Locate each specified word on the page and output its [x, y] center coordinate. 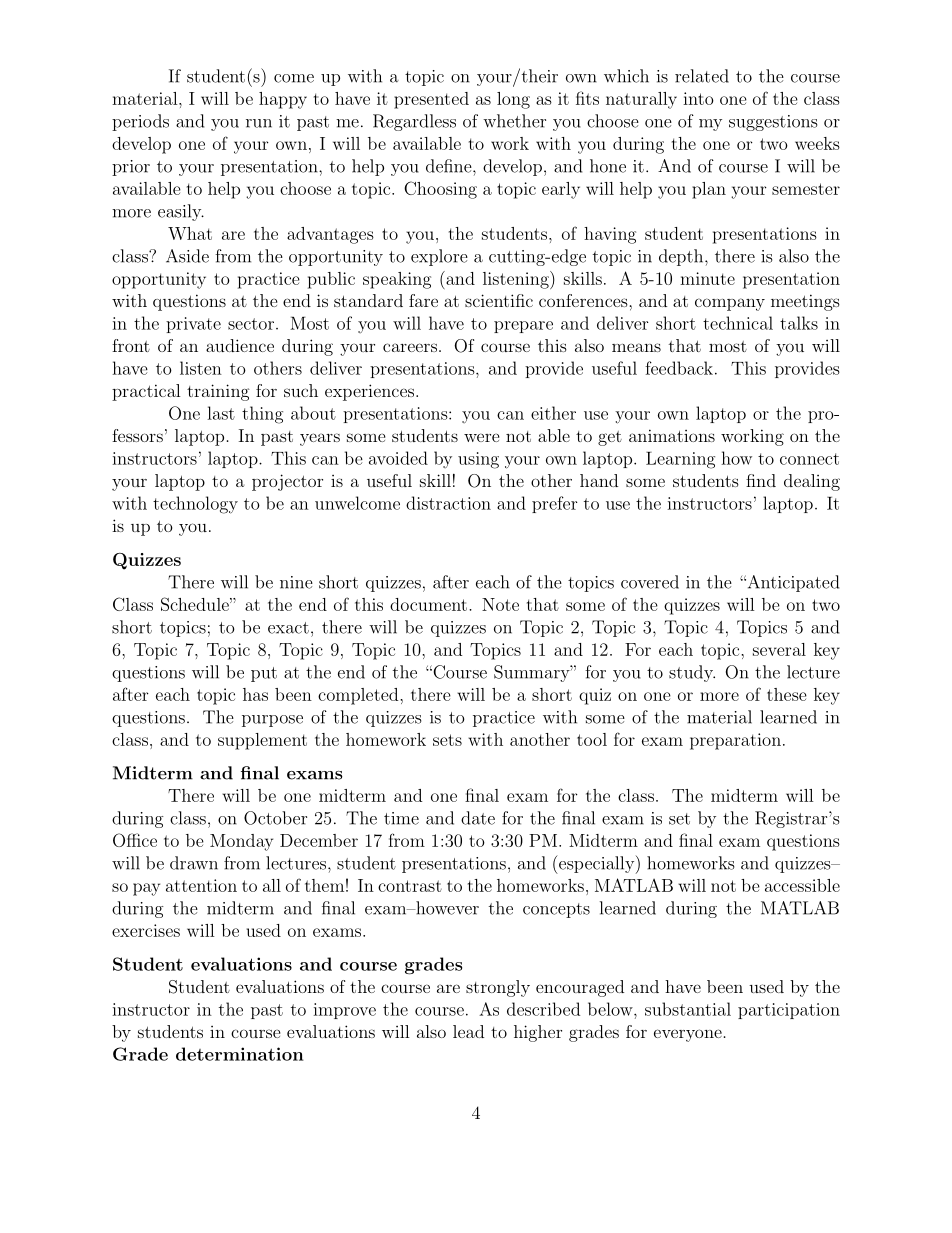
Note [500, 604]
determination [240, 1054]
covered [650, 582]
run [259, 123]
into [698, 98]
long [513, 100]
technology [195, 505]
